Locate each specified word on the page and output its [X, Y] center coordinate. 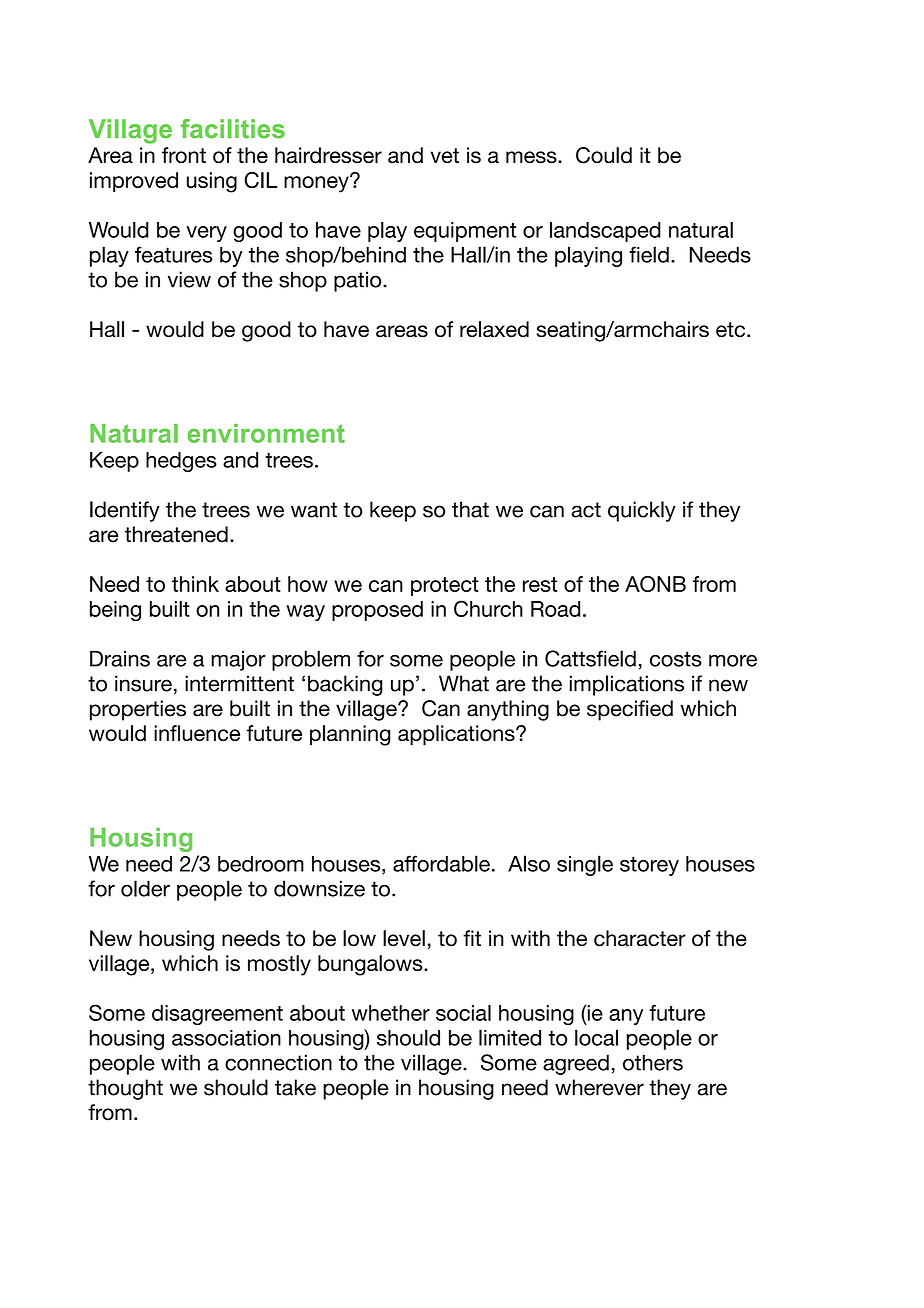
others [653, 1062]
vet [444, 156]
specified [630, 710]
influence [197, 733]
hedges [181, 462]
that [470, 509]
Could [604, 155]
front [184, 155]
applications [457, 735]
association [226, 1038]
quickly [642, 511]
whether [391, 1013]
